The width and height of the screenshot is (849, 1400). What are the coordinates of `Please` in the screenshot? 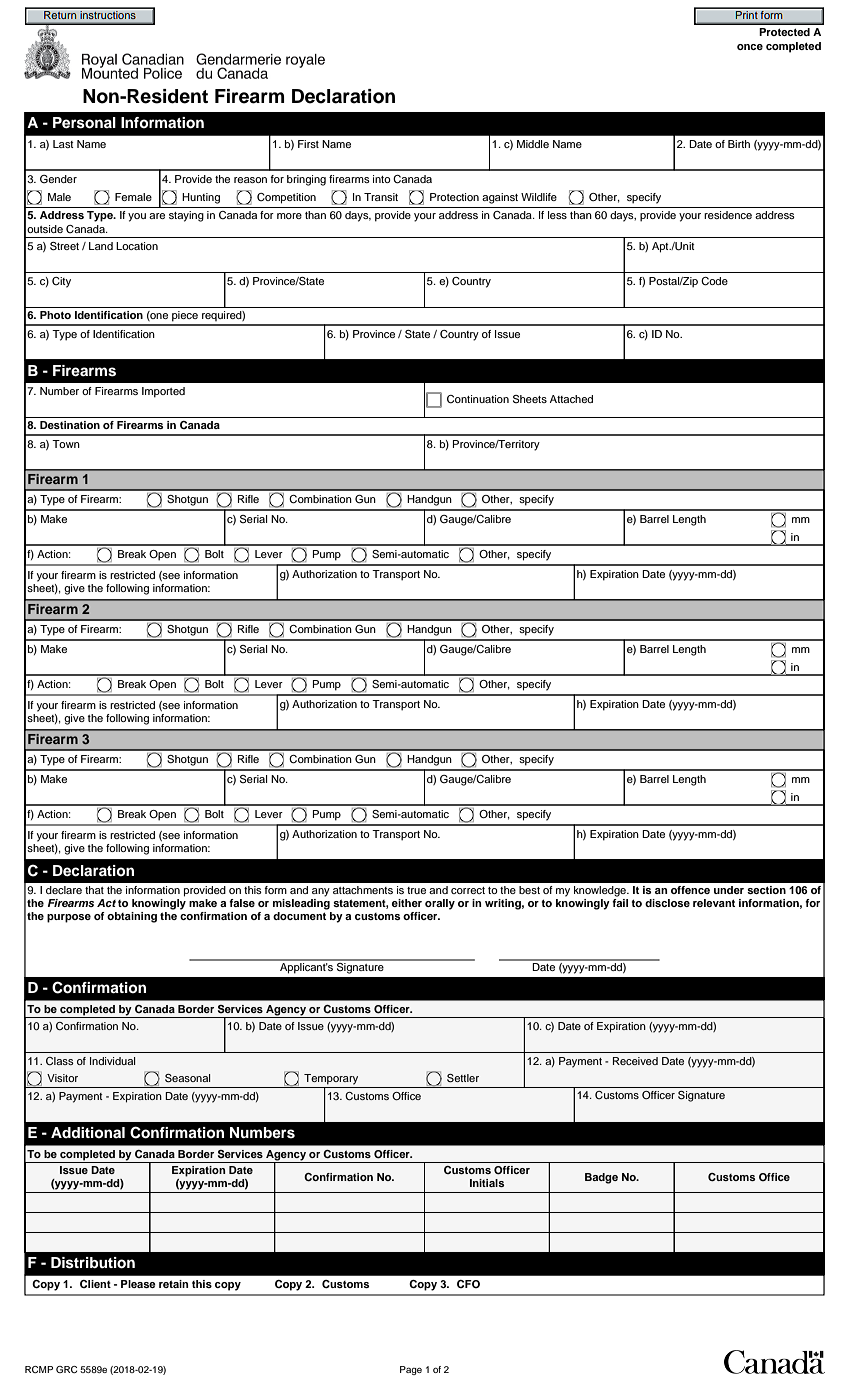 It's located at (138, 1284).
